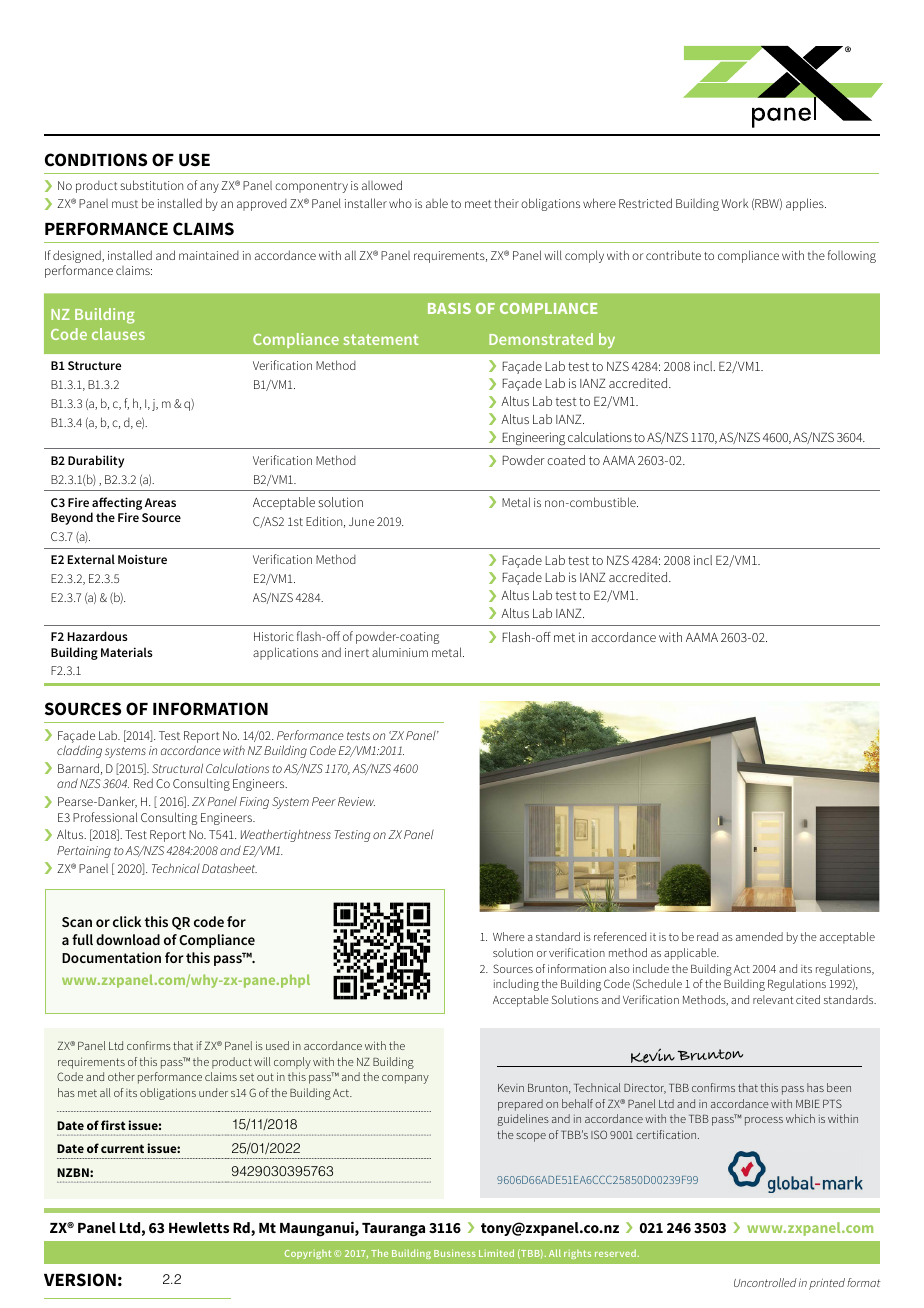  Describe the element at coordinates (734, 203) in the page. I see `Work` at that location.
